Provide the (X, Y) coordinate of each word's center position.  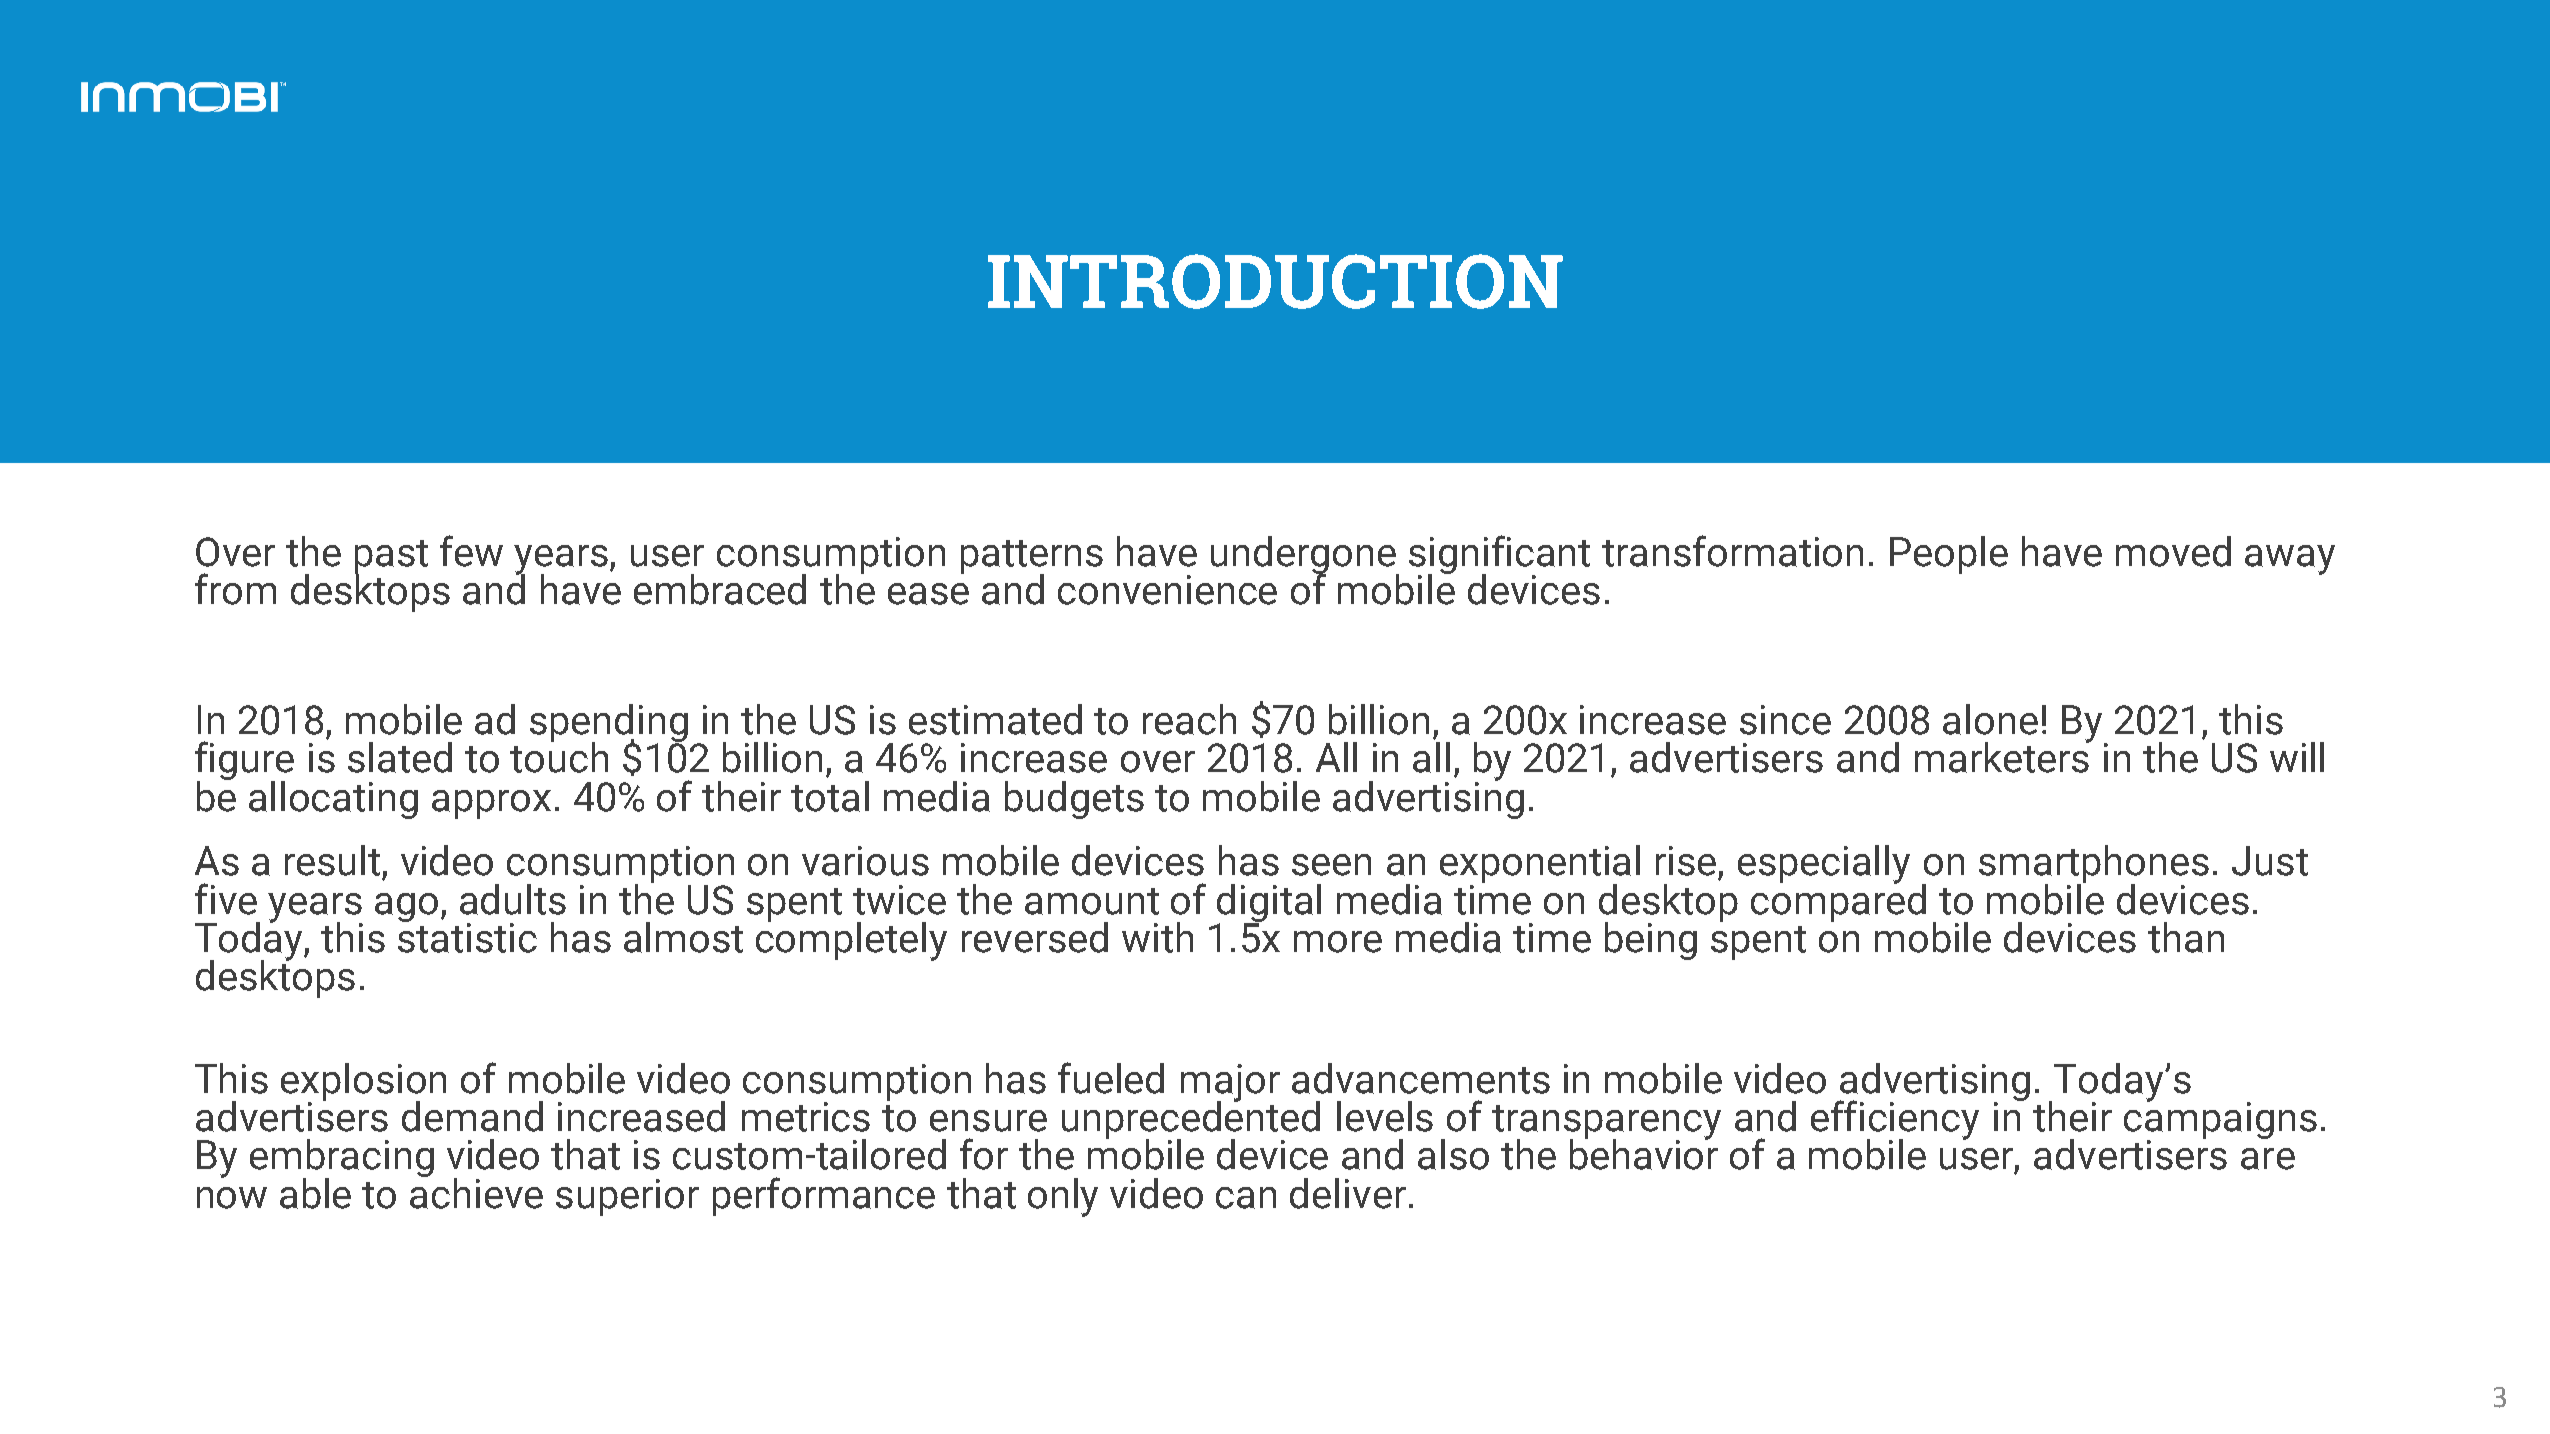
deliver (1348, 1193)
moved (2173, 551)
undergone (1305, 556)
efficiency (1895, 1121)
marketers (2003, 756)
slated (400, 757)
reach (1189, 719)
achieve (476, 1192)
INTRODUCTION (1275, 281)
